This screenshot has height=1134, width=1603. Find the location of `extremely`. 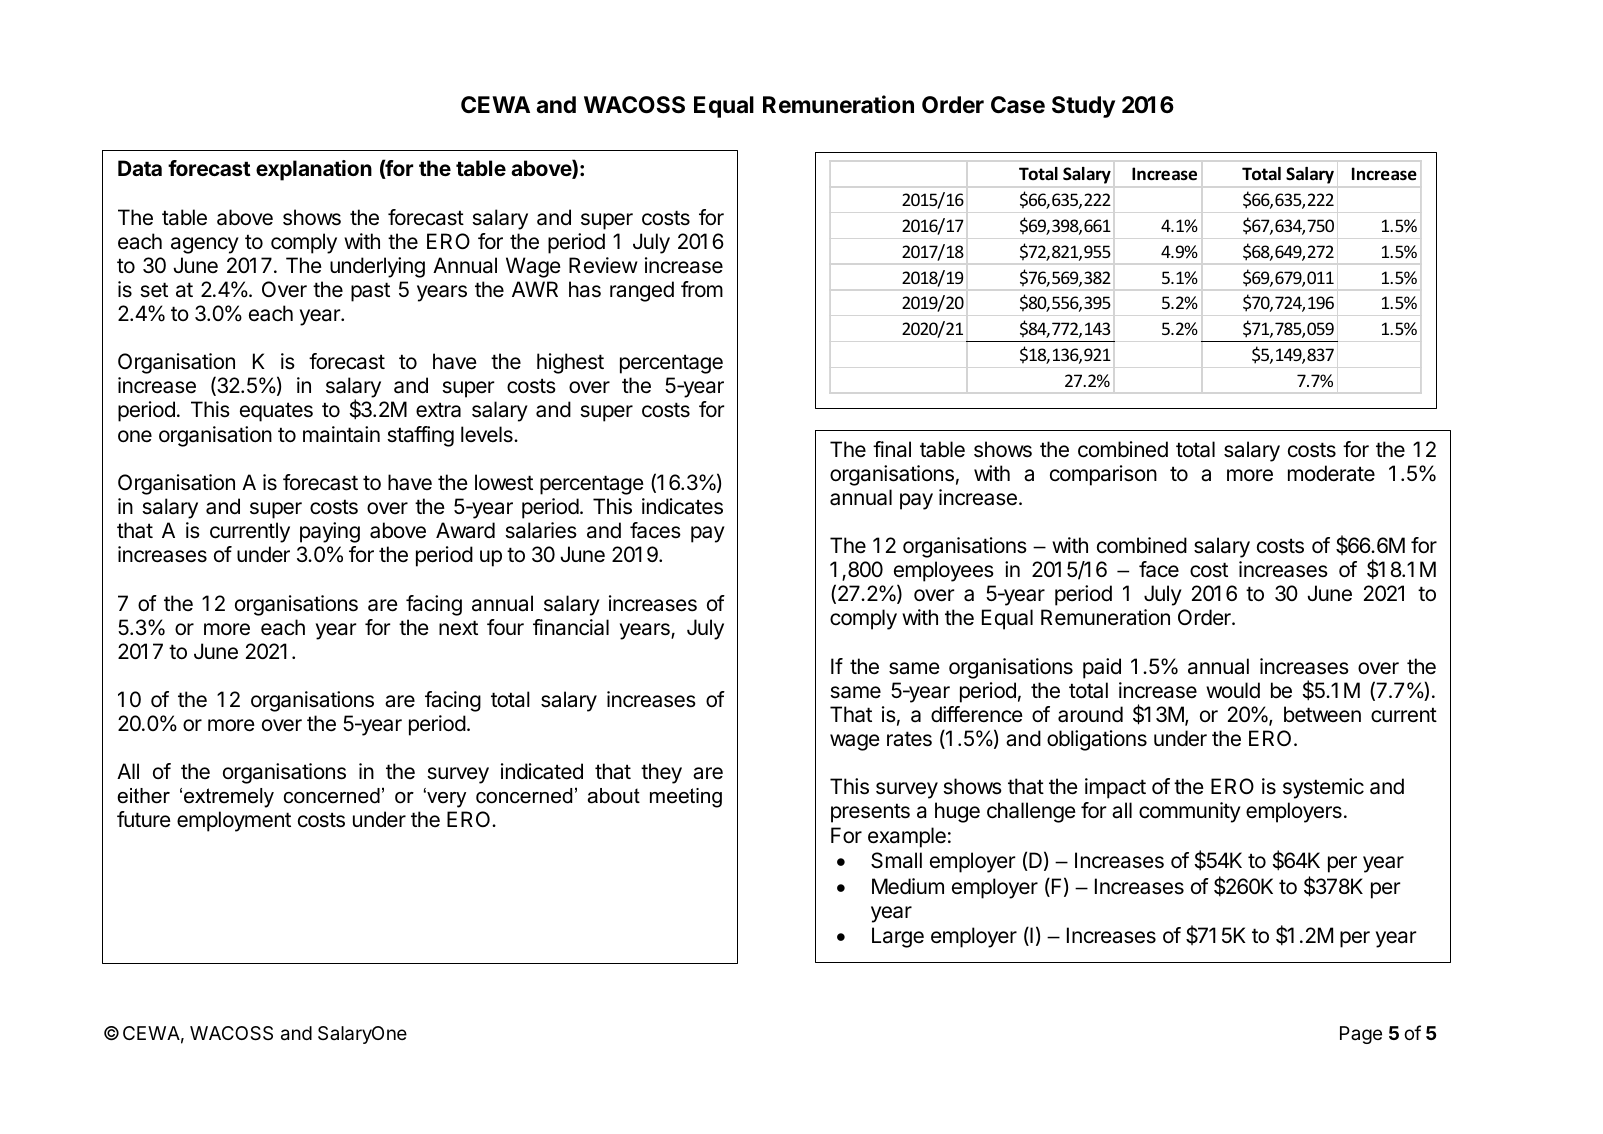

extremely is located at coordinates (229, 798).
